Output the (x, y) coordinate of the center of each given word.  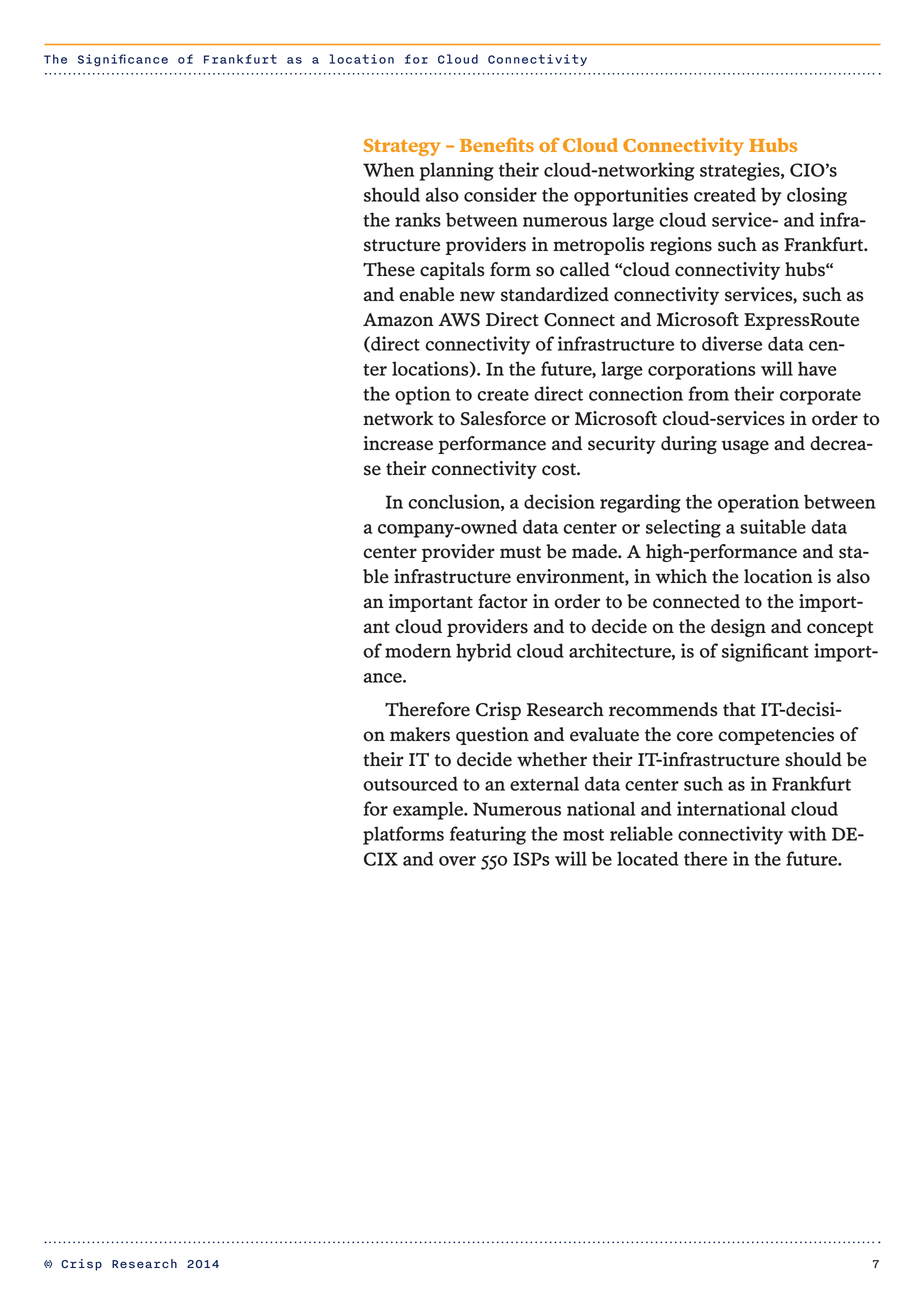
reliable (641, 833)
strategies (741, 171)
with (807, 833)
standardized (555, 294)
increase (398, 443)
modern (418, 650)
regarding (640, 503)
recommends (663, 709)
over (457, 861)
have (817, 368)
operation (758, 503)
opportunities (631, 196)
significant (765, 652)
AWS (459, 320)
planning (456, 171)
